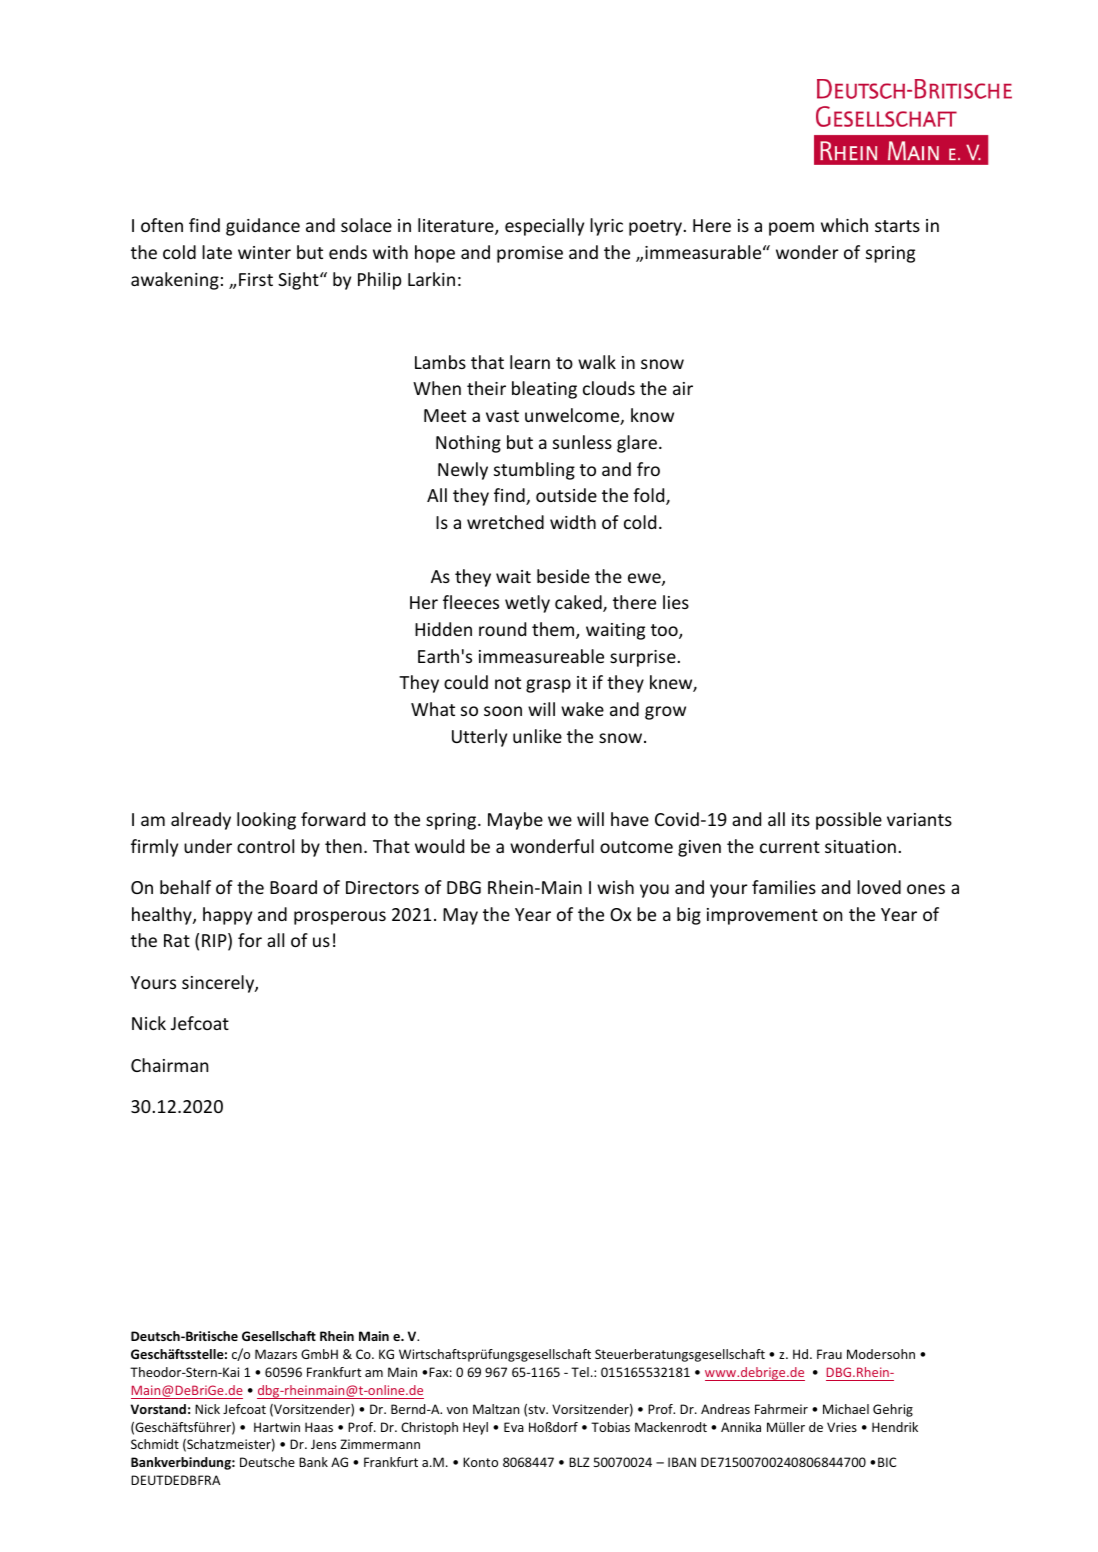 The height and width of the image is (1552, 1098). What do you see at coordinates (563, 576) in the image?
I see `beside` at bounding box center [563, 576].
